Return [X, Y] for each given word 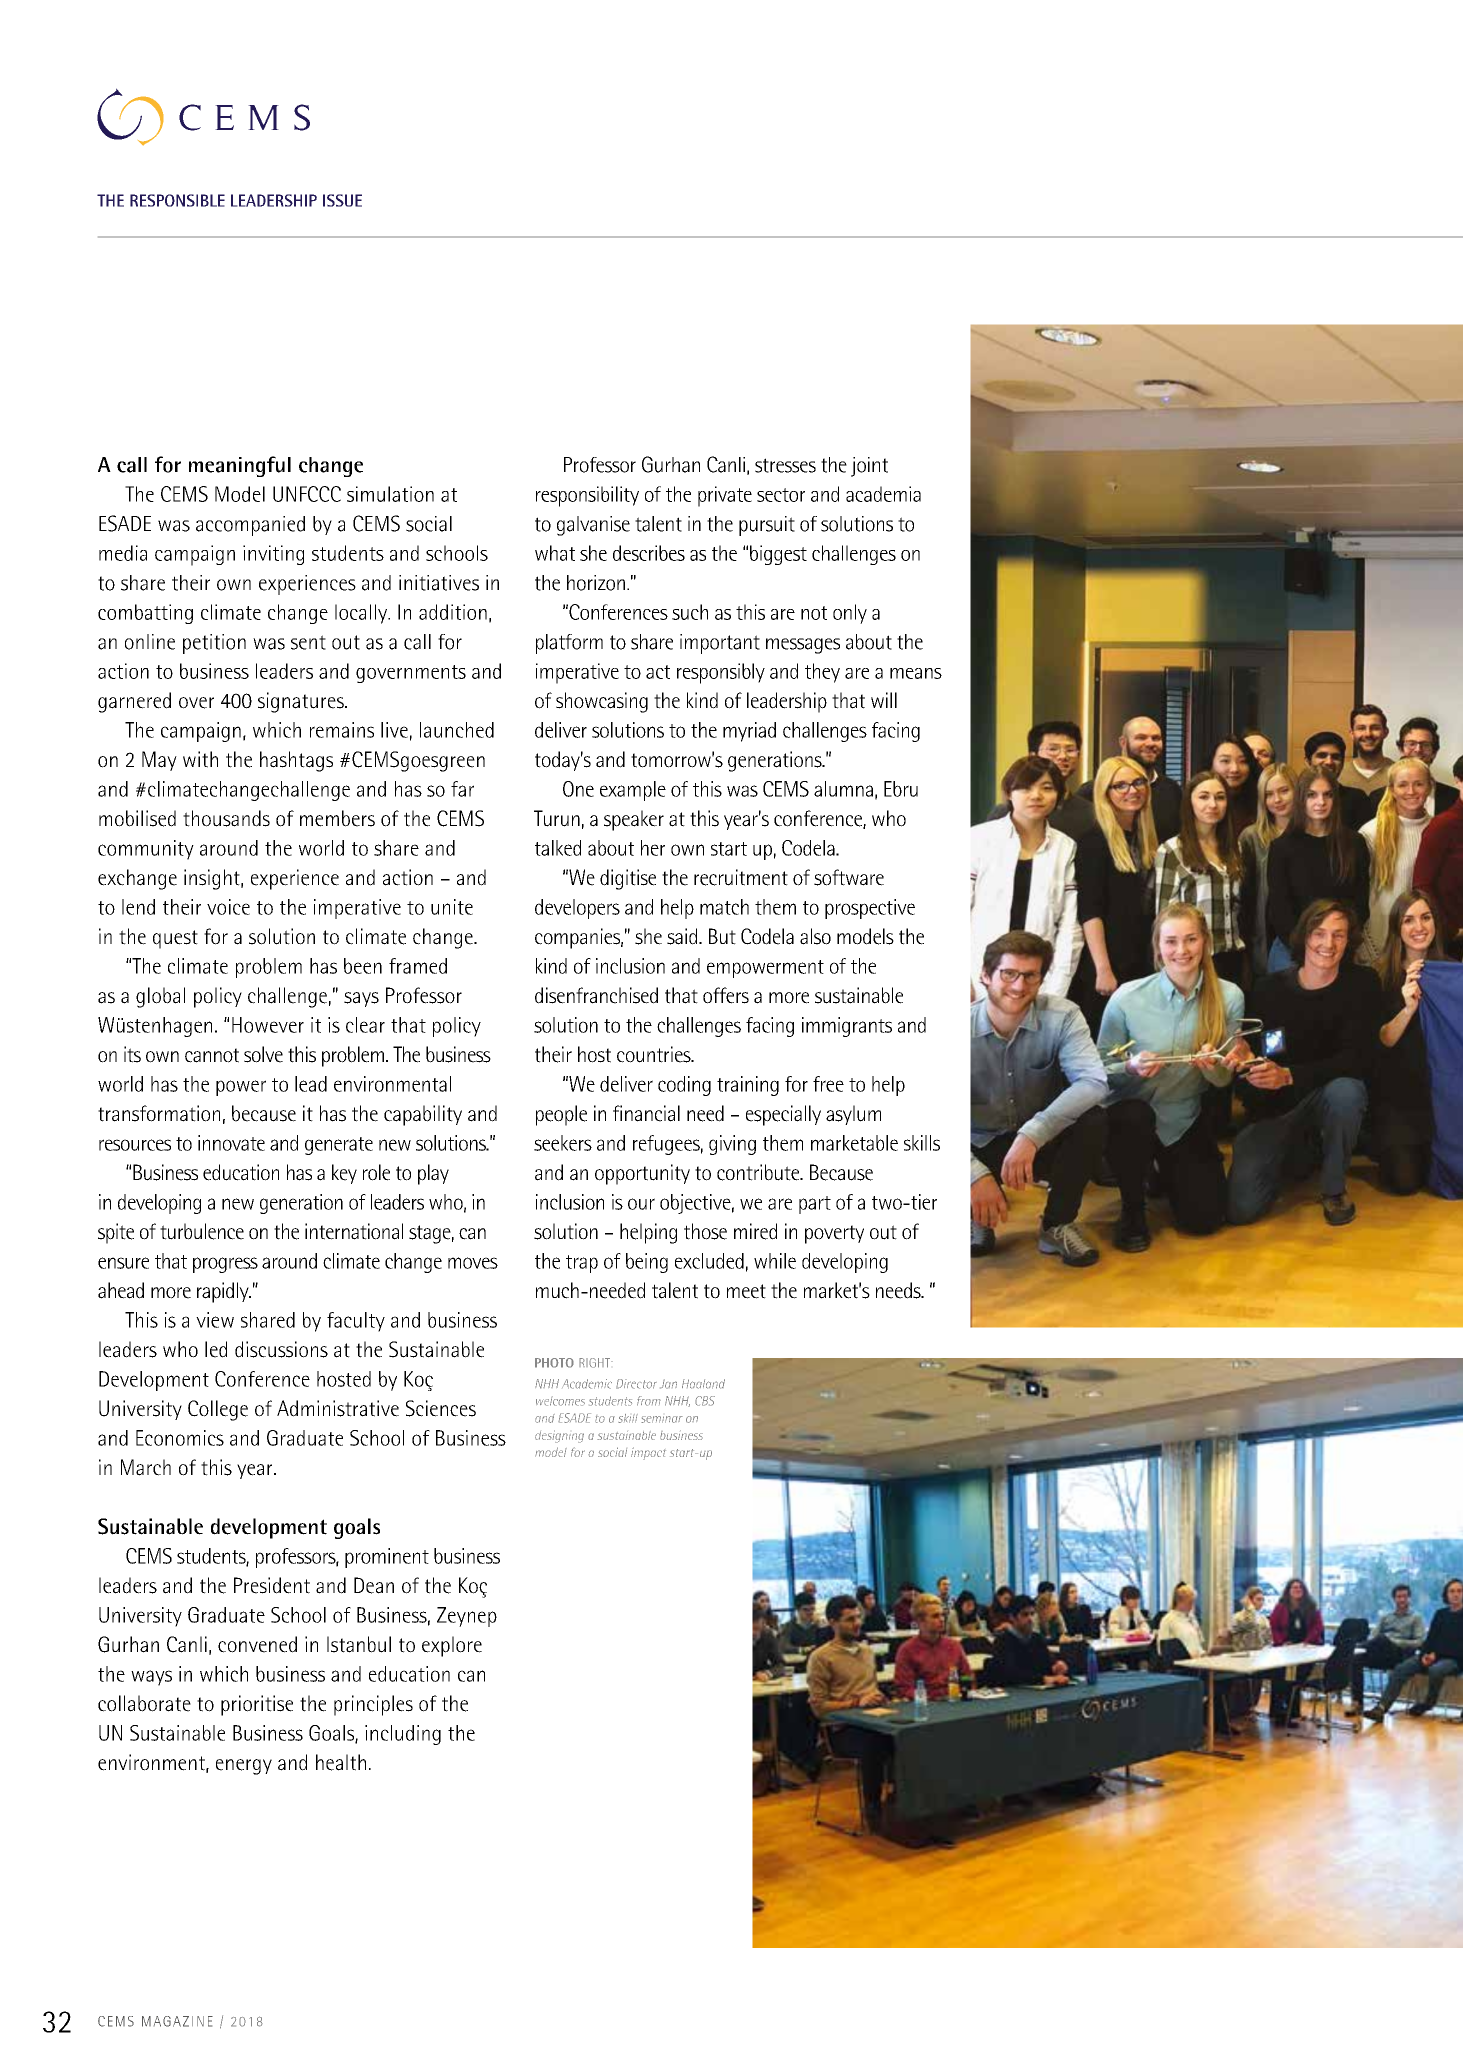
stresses [785, 465]
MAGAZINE [177, 2021]
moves [473, 1263]
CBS [705, 1401]
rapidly [224, 1292]
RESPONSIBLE [177, 200]
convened [257, 1644]
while [775, 1261]
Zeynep [467, 1617]
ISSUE [342, 200]
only [850, 614]
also [815, 936]
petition [214, 644]
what [555, 553]
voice [228, 907]
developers [577, 909]
